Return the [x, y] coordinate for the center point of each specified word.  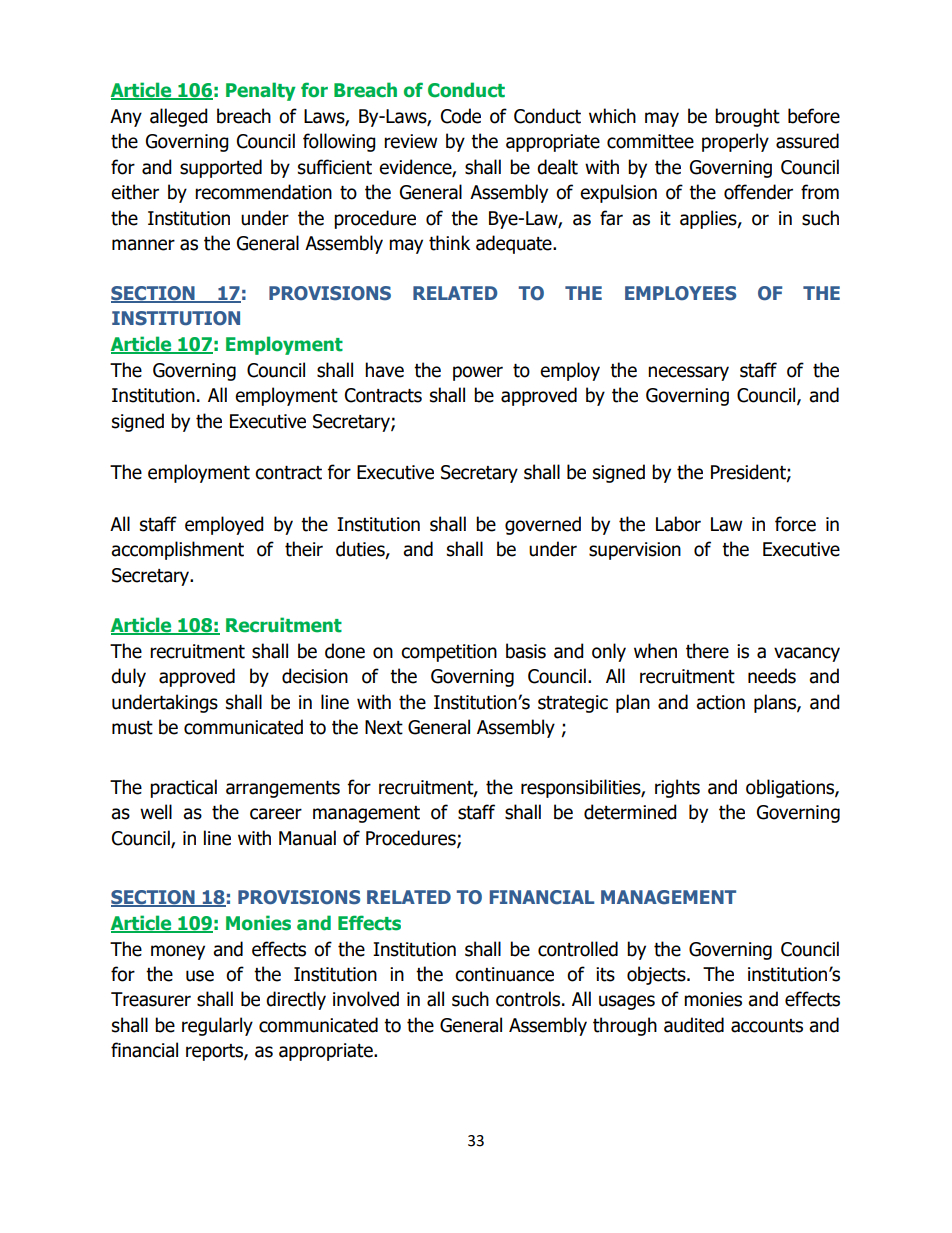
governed [543, 525]
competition [449, 653]
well [156, 812]
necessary [688, 373]
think [449, 243]
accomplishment [177, 550]
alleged [179, 117]
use [200, 976]
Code [461, 116]
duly [128, 677]
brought [747, 117]
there [707, 651]
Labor [678, 524]
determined [630, 812]
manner [143, 245]
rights [677, 788]
